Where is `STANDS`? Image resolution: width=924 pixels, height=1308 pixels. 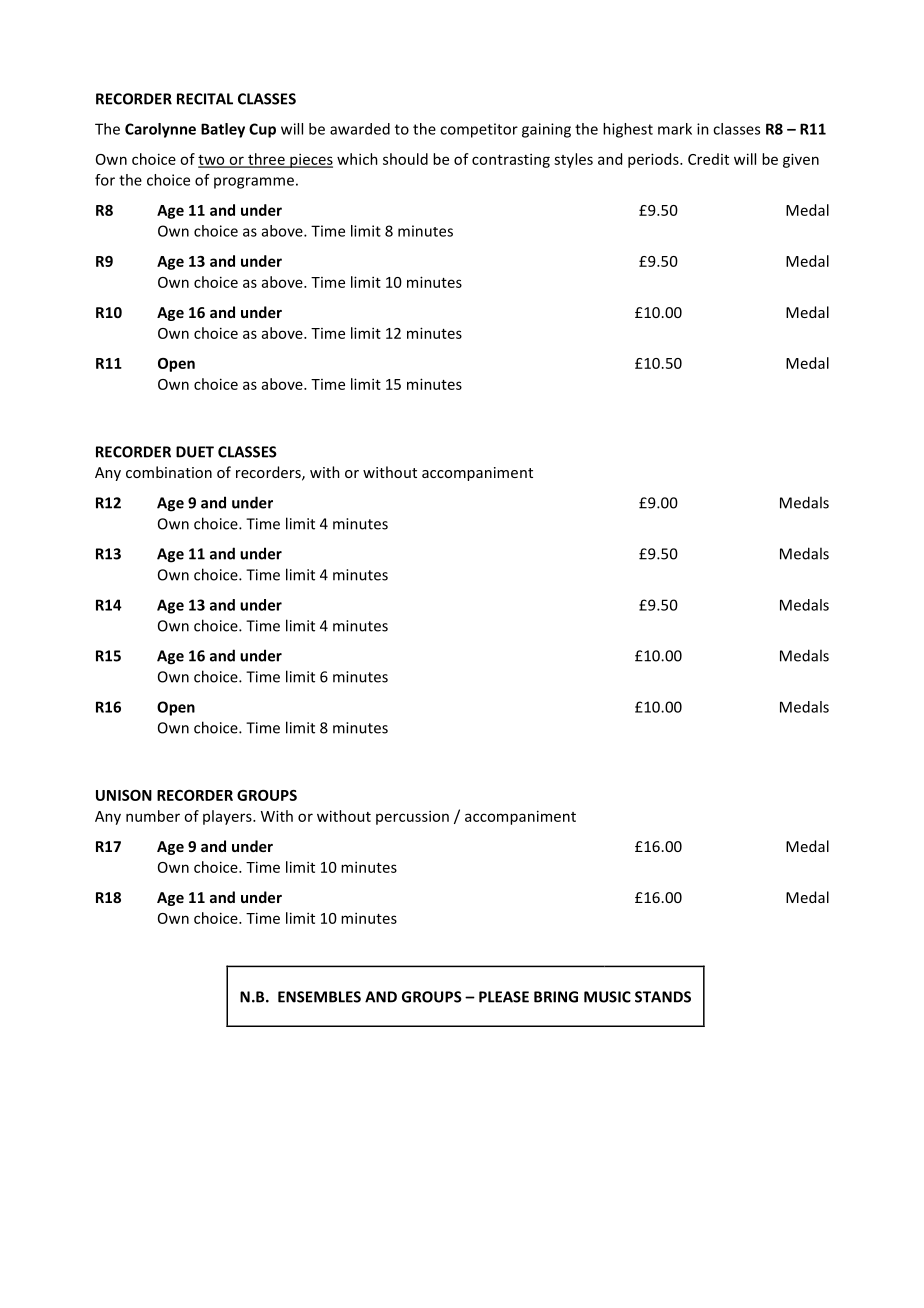
STANDS is located at coordinates (663, 997).
